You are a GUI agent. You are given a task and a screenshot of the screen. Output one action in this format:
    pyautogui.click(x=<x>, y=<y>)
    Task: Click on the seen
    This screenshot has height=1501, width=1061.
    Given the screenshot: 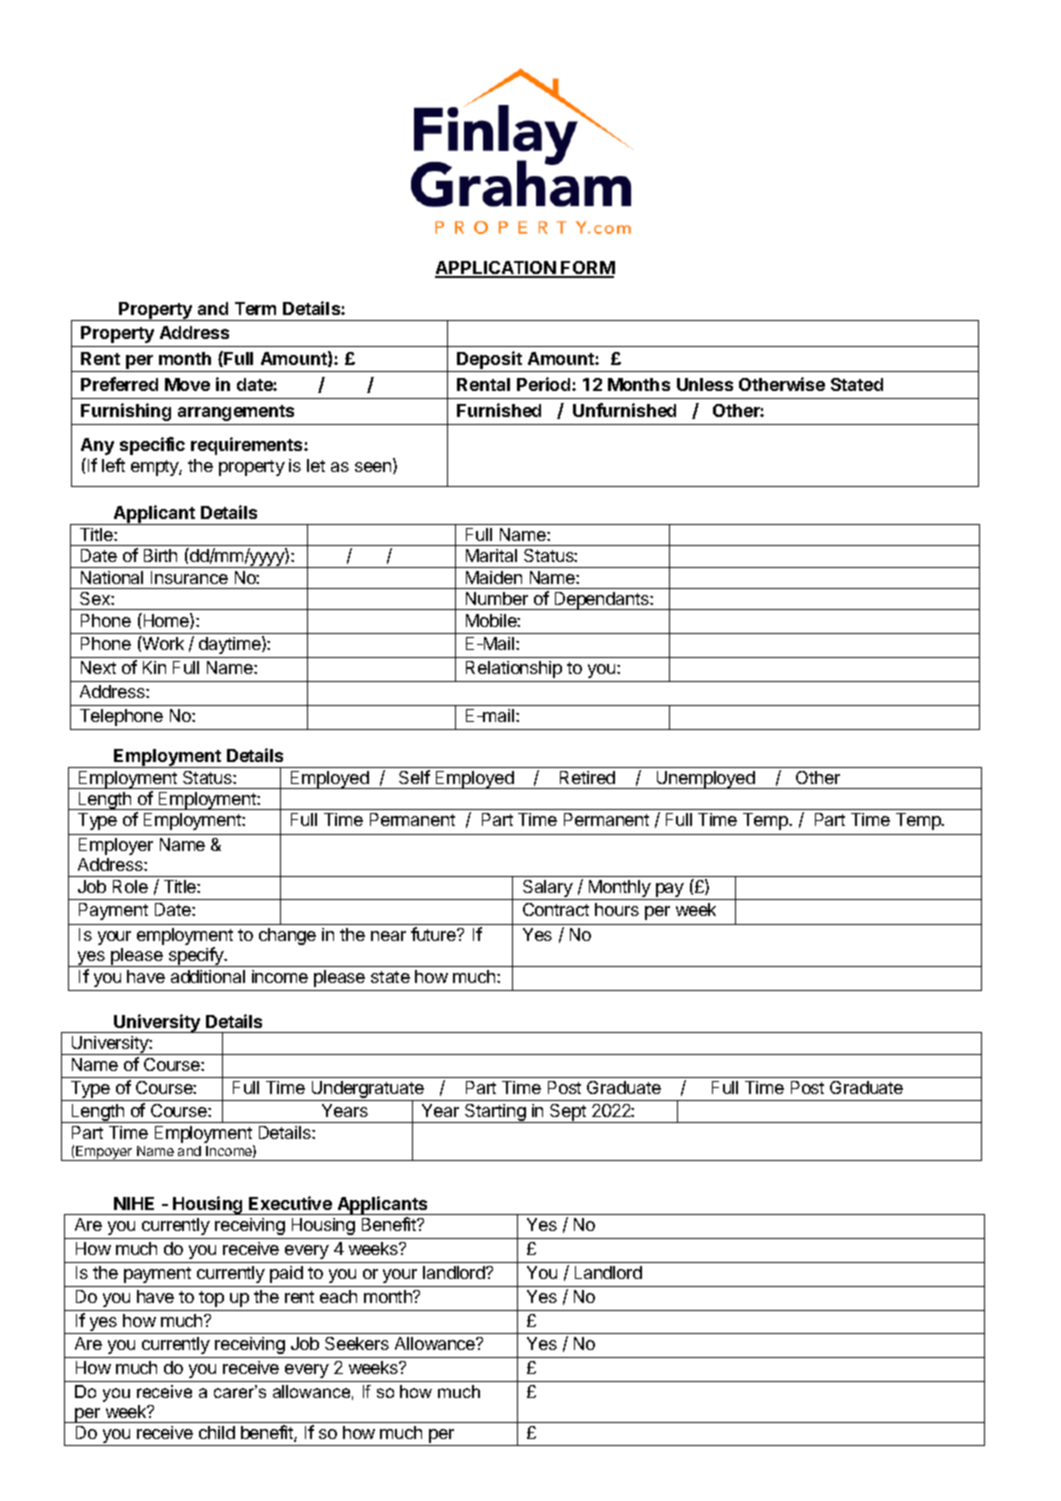 What is the action you would take?
    pyautogui.click(x=374, y=468)
